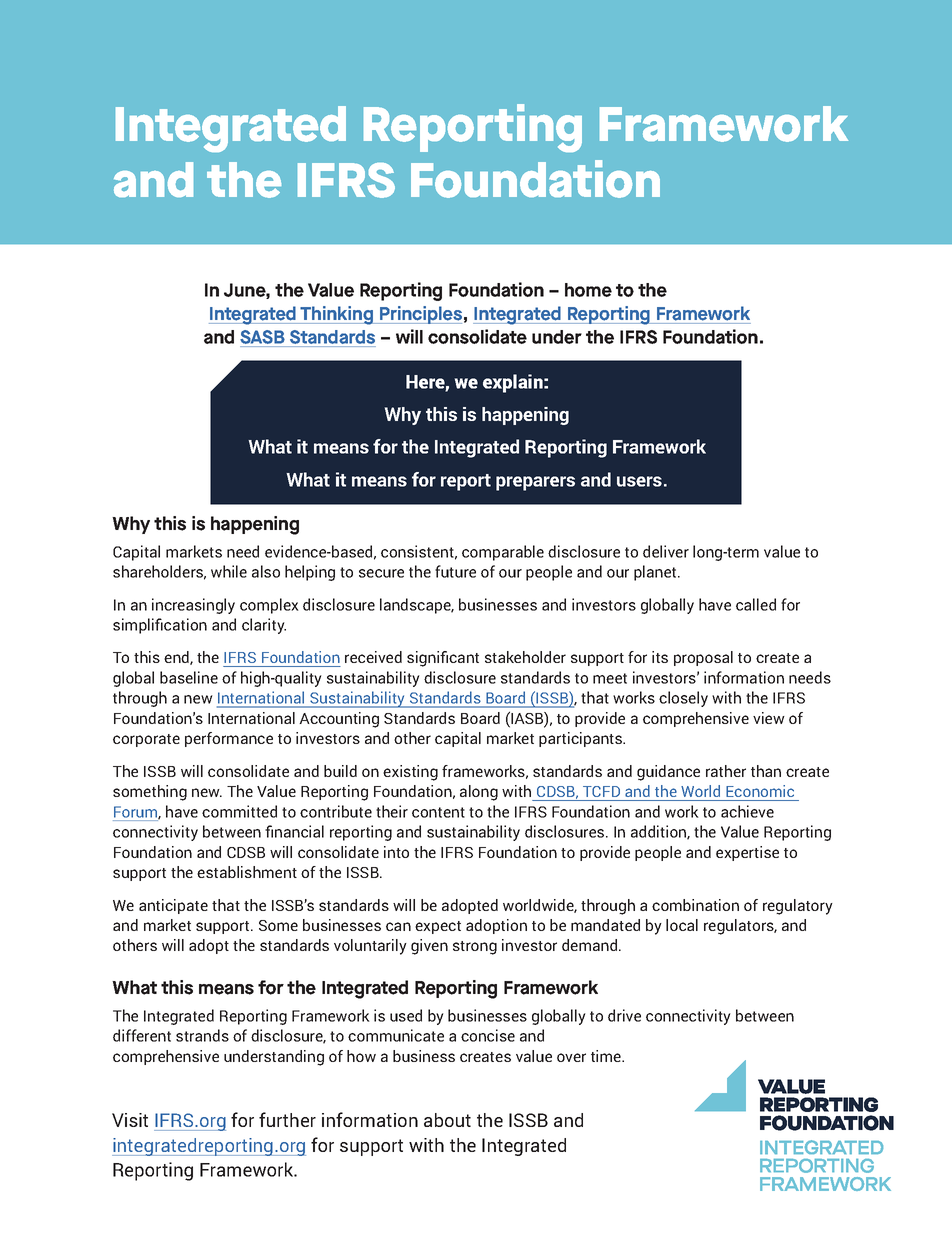 The height and width of the document is (1233, 952). Describe the element at coordinates (666, 551) in the document. I see `deliver` at that location.
